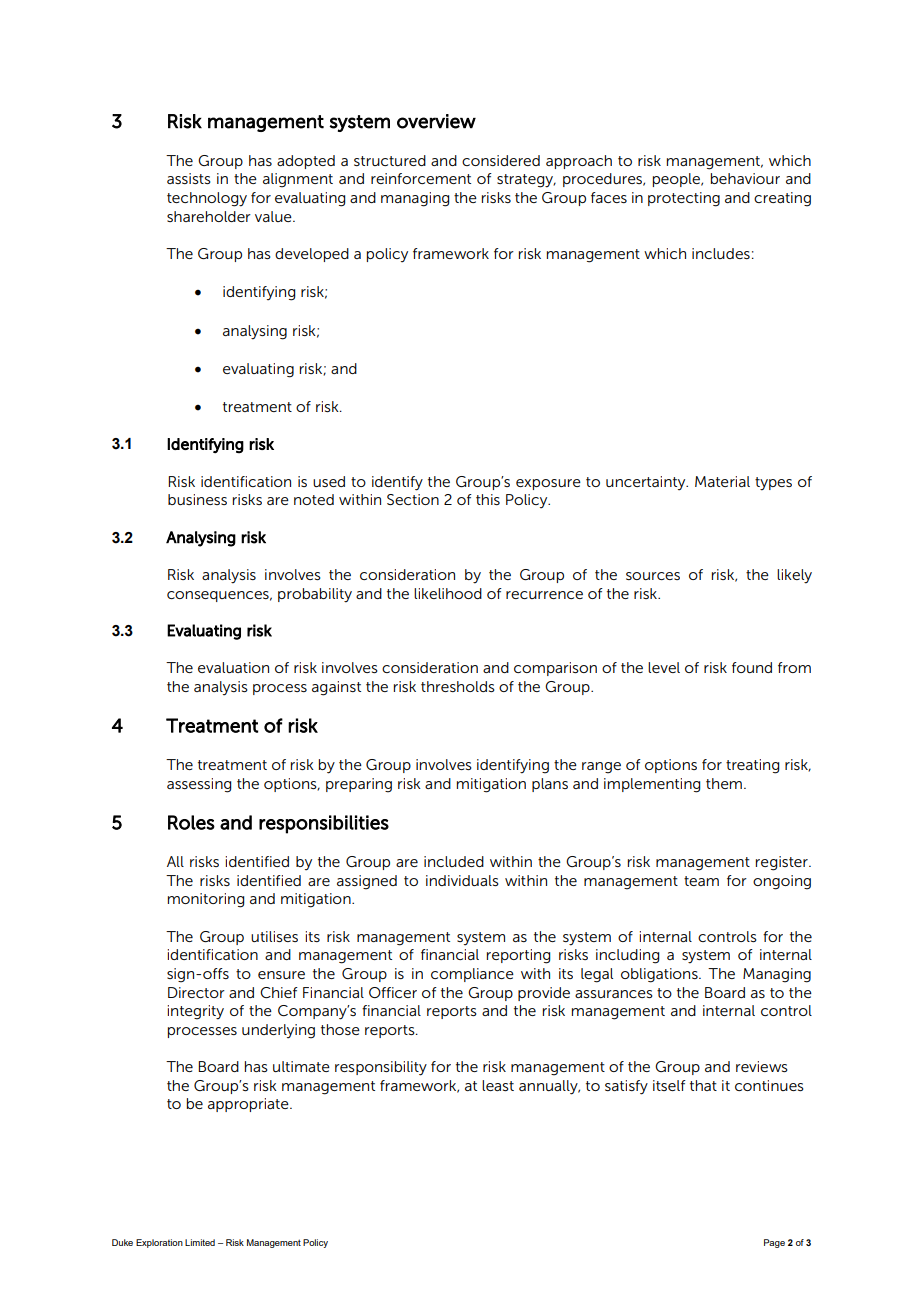 This screenshot has height=1308, width=924. I want to click on Page, so click(774, 1243).
